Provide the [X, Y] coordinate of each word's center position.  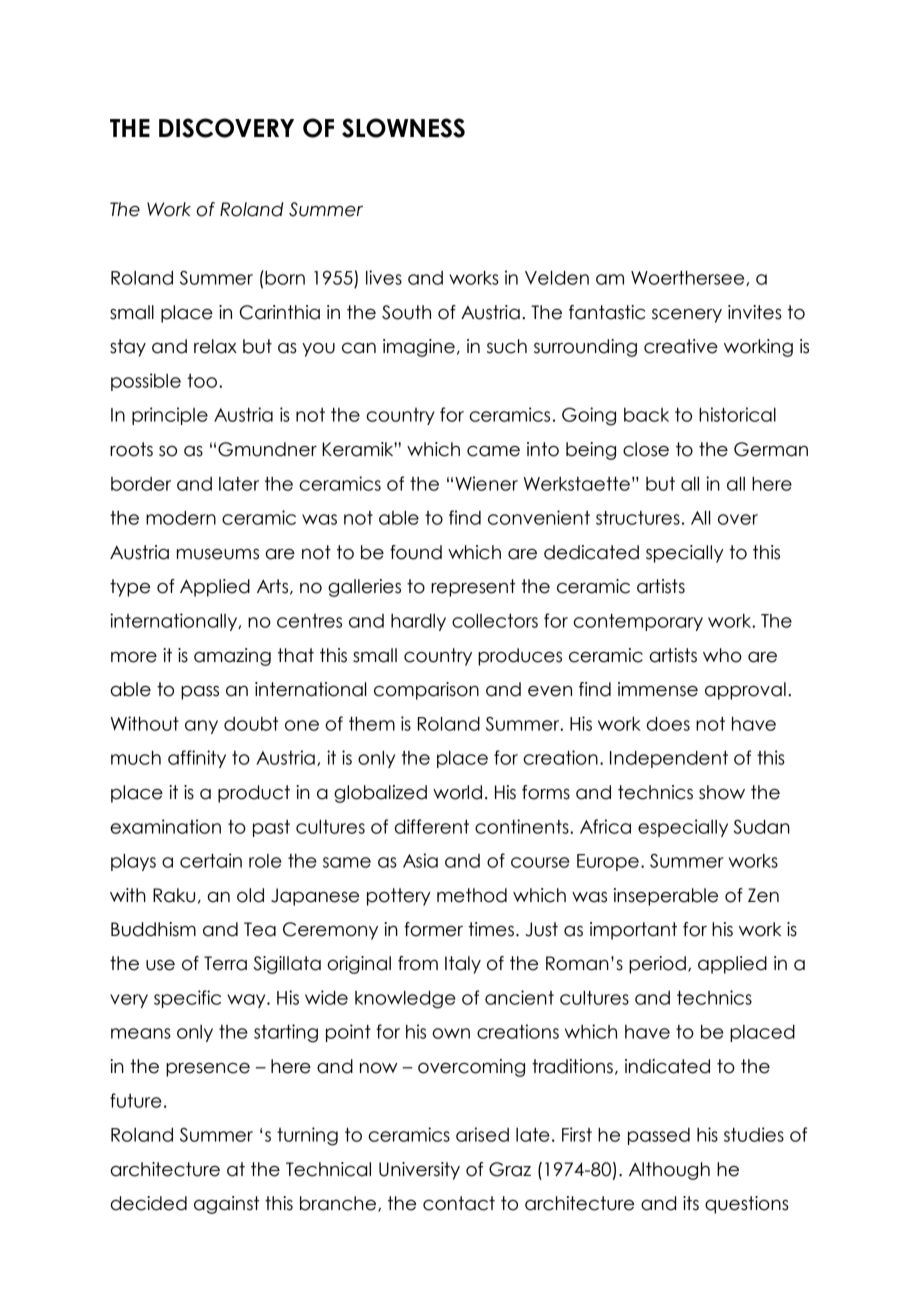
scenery [687, 315]
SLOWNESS [403, 128]
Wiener [486, 483]
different [432, 826]
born [284, 277]
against [226, 1205]
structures [638, 518]
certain [211, 860]
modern [181, 518]
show [722, 792]
